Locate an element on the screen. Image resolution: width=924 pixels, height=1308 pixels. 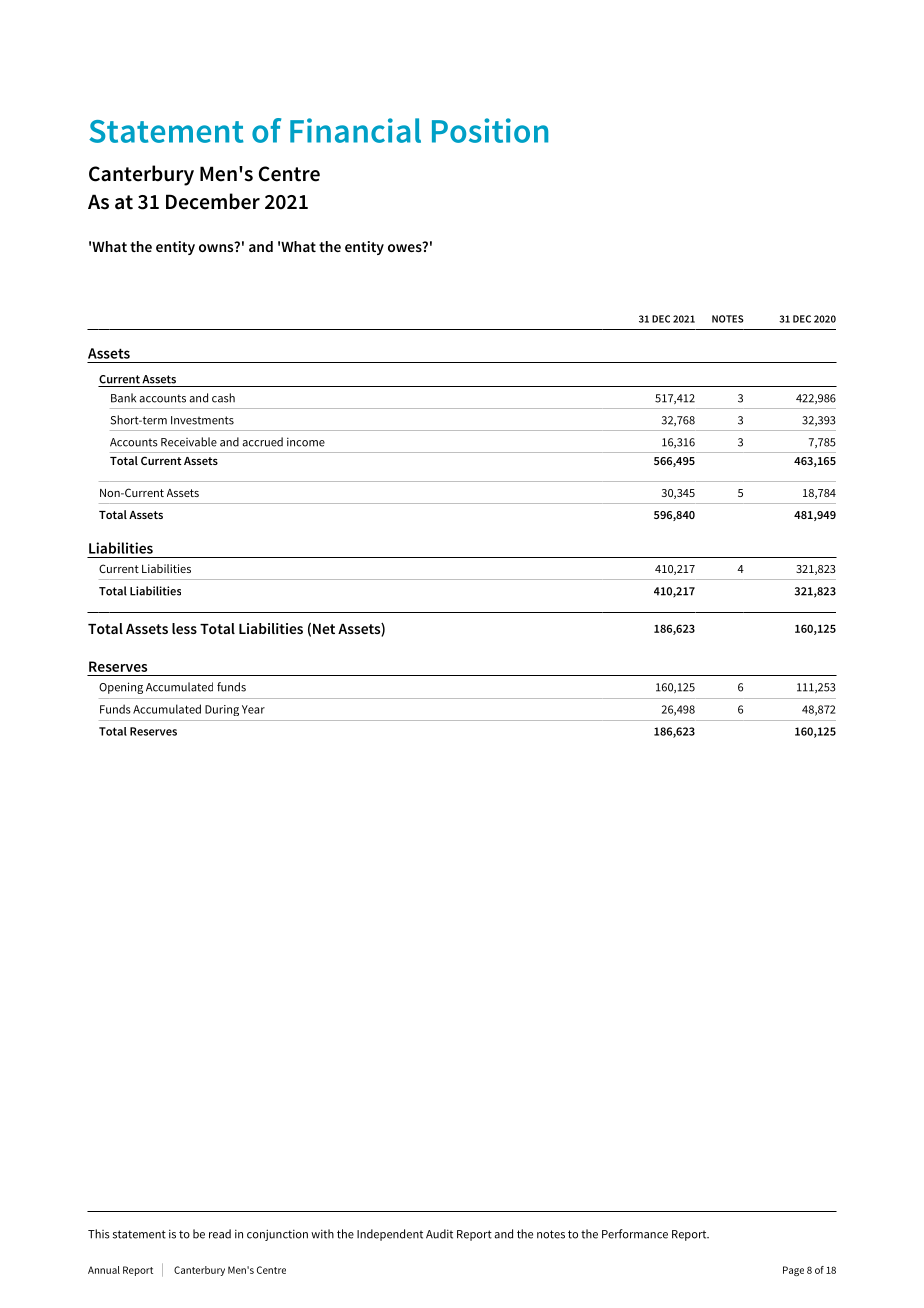
December is located at coordinates (213, 201).
